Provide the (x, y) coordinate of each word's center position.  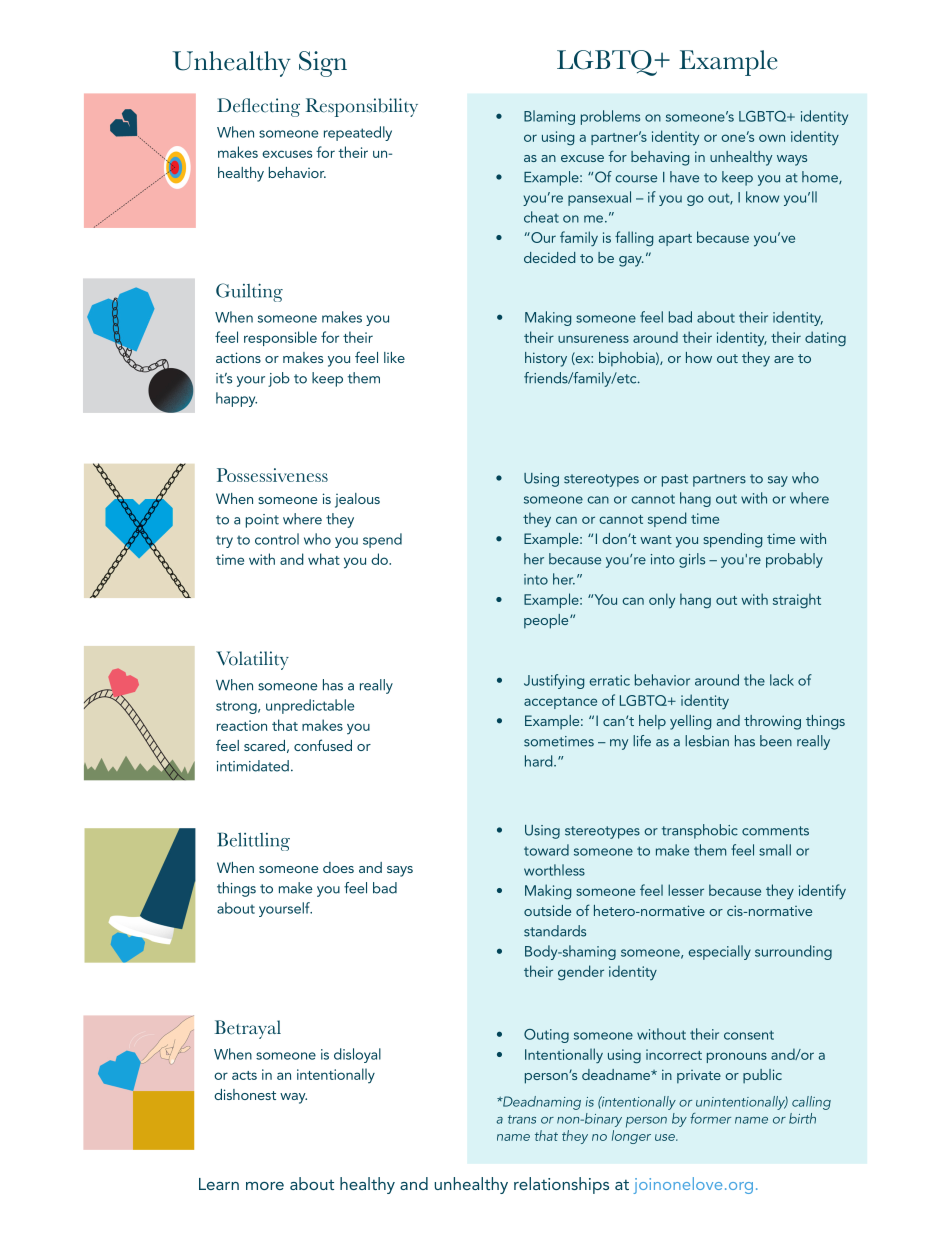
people (547, 621)
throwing (772, 722)
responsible (280, 338)
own (772, 138)
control (277, 539)
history (546, 359)
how (699, 357)
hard (540, 761)
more (265, 1186)
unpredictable (310, 706)
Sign (323, 64)
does (338, 867)
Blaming (549, 117)
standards (555, 931)
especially (720, 952)
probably (794, 560)
